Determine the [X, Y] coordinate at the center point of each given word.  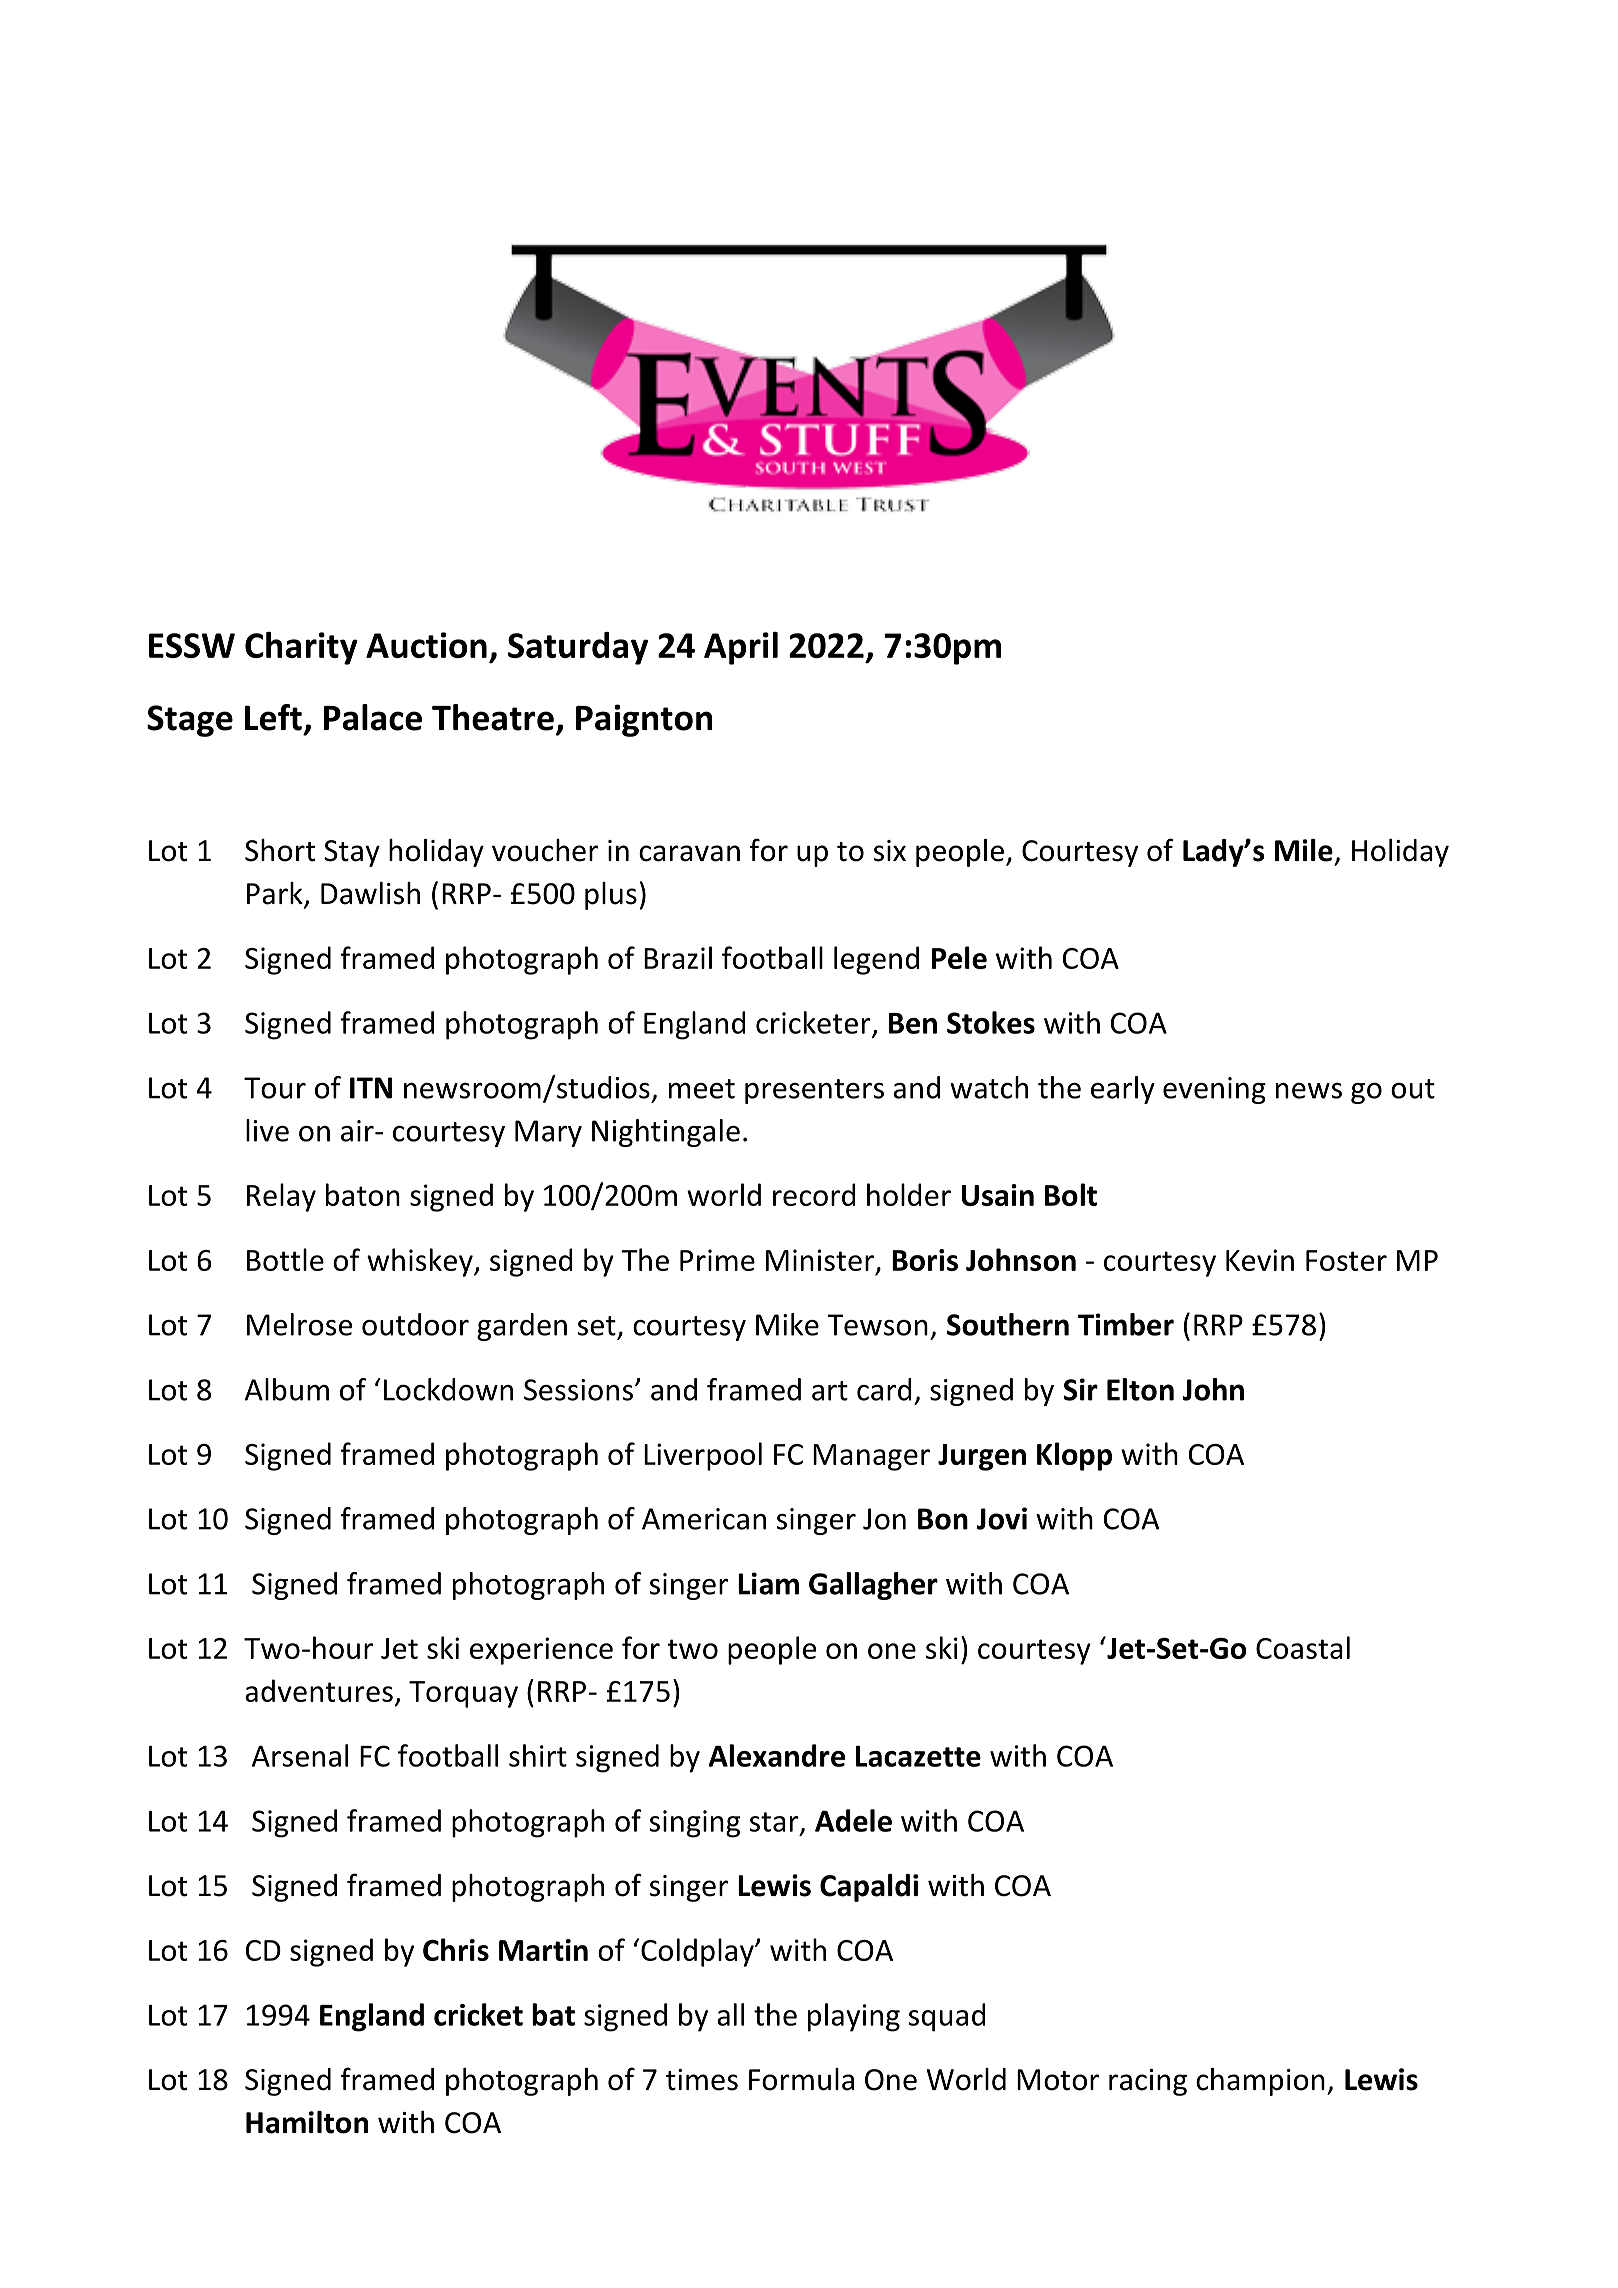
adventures [319, 1690]
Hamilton [307, 2122]
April [741, 648]
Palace [373, 717]
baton [363, 1194]
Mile [1304, 850]
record [814, 1194]
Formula [801, 2079]
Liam [768, 1583]
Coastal [1303, 1647]
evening [1214, 1090]
